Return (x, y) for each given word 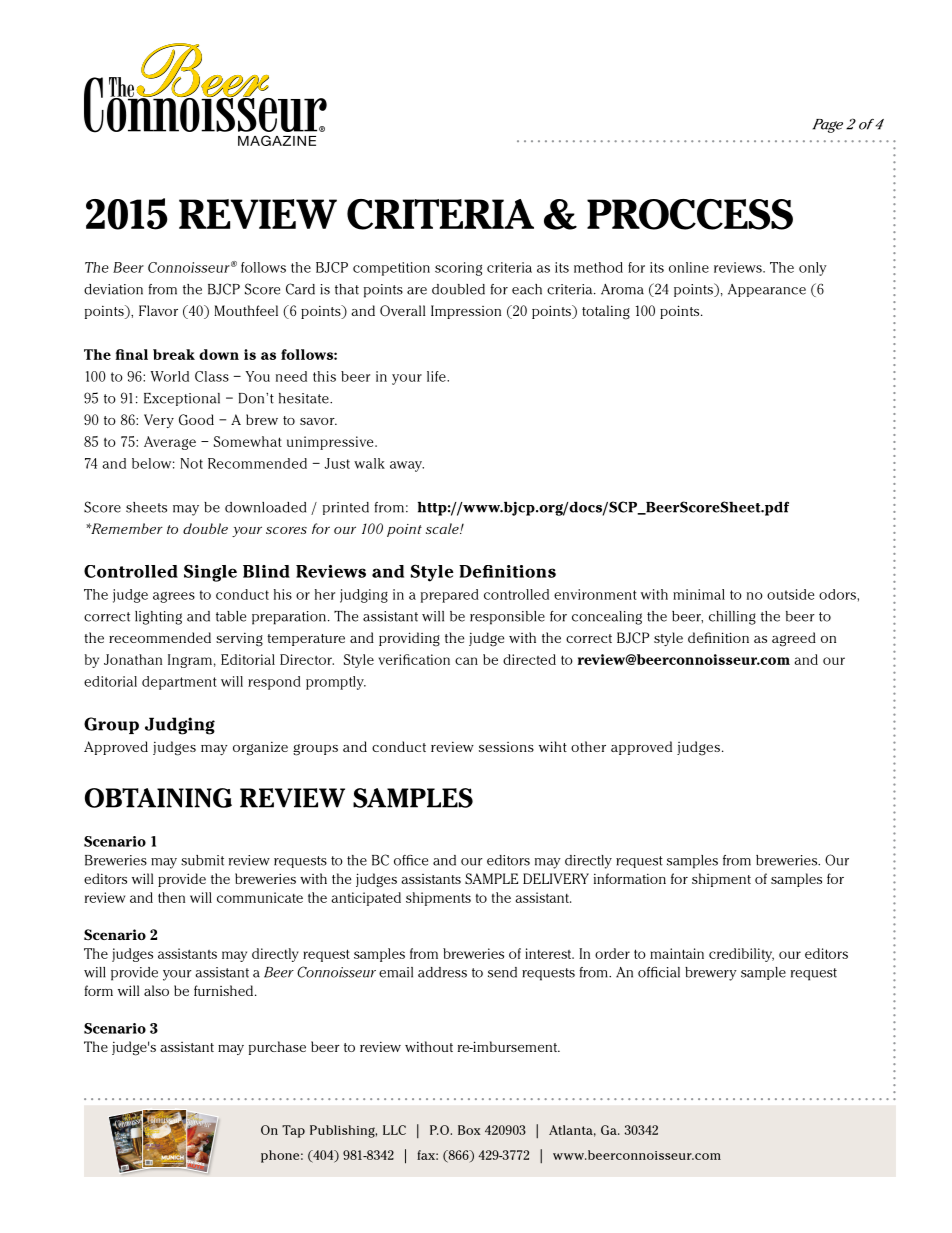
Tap (293, 1131)
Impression (466, 312)
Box (469, 1130)
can (466, 661)
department (179, 683)
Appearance (767, 290)
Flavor (158, 310)
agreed (794, 639)
